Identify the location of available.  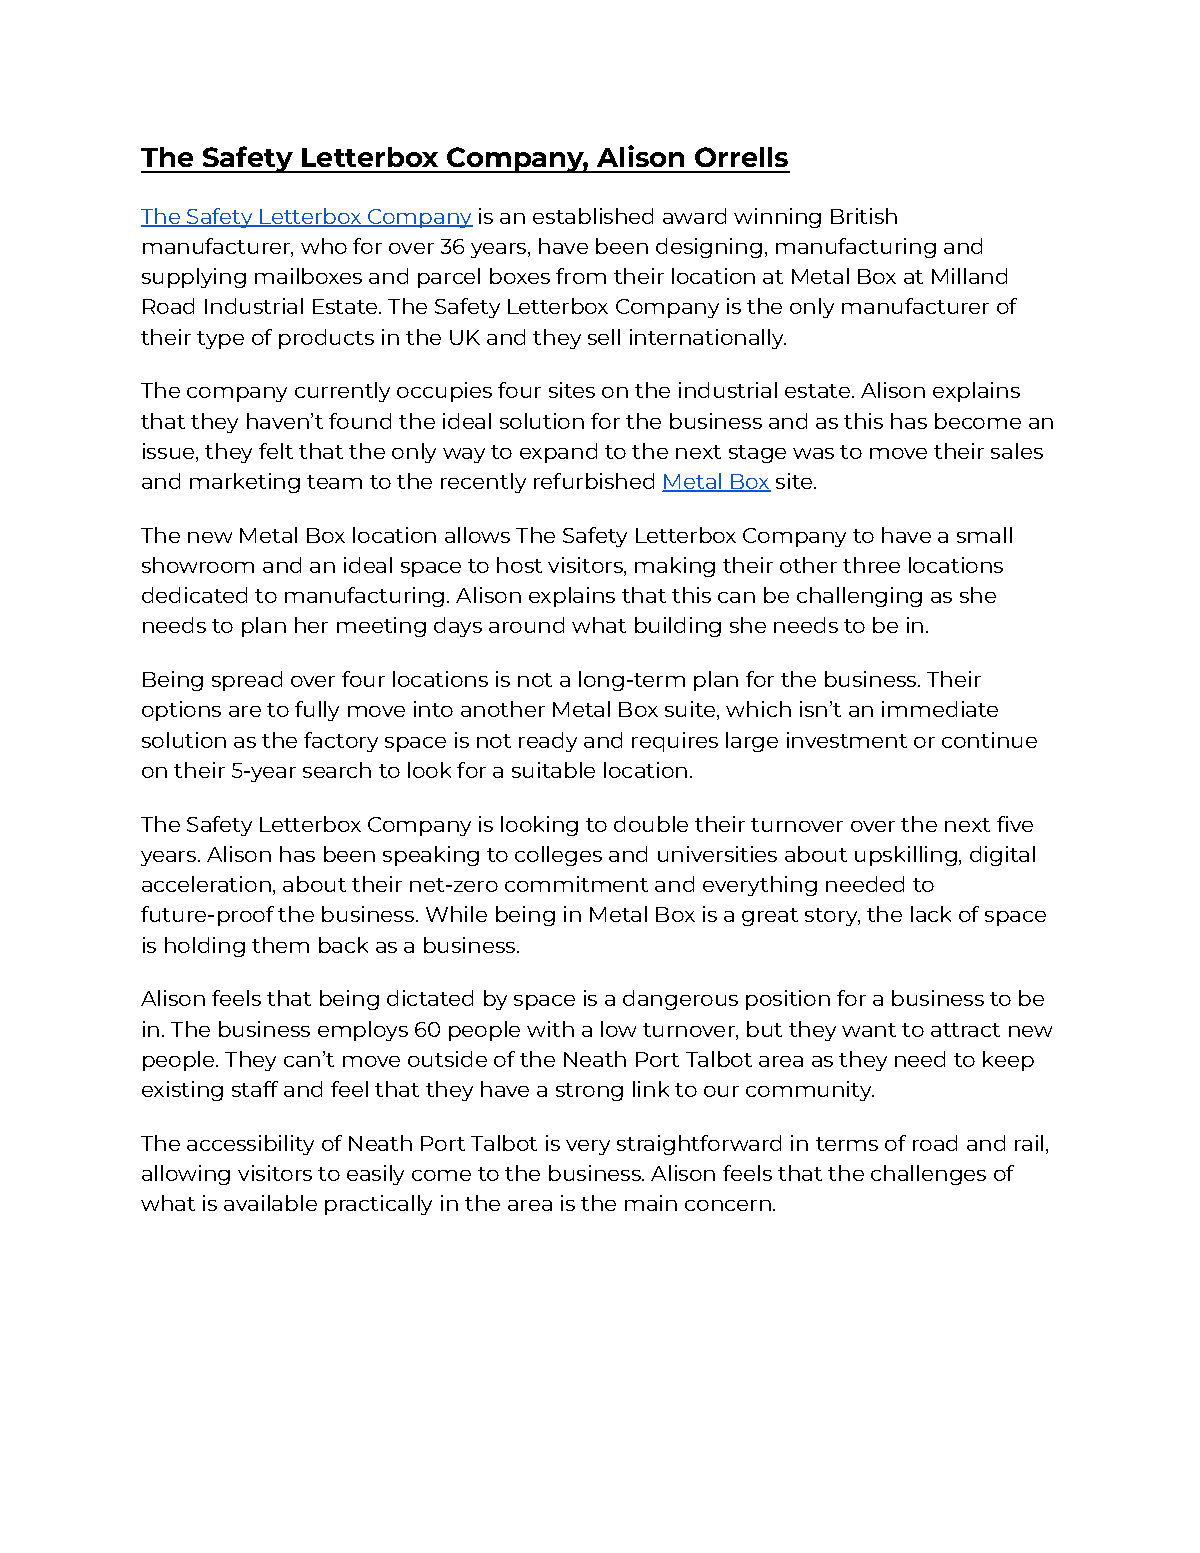
(270, 1203).
